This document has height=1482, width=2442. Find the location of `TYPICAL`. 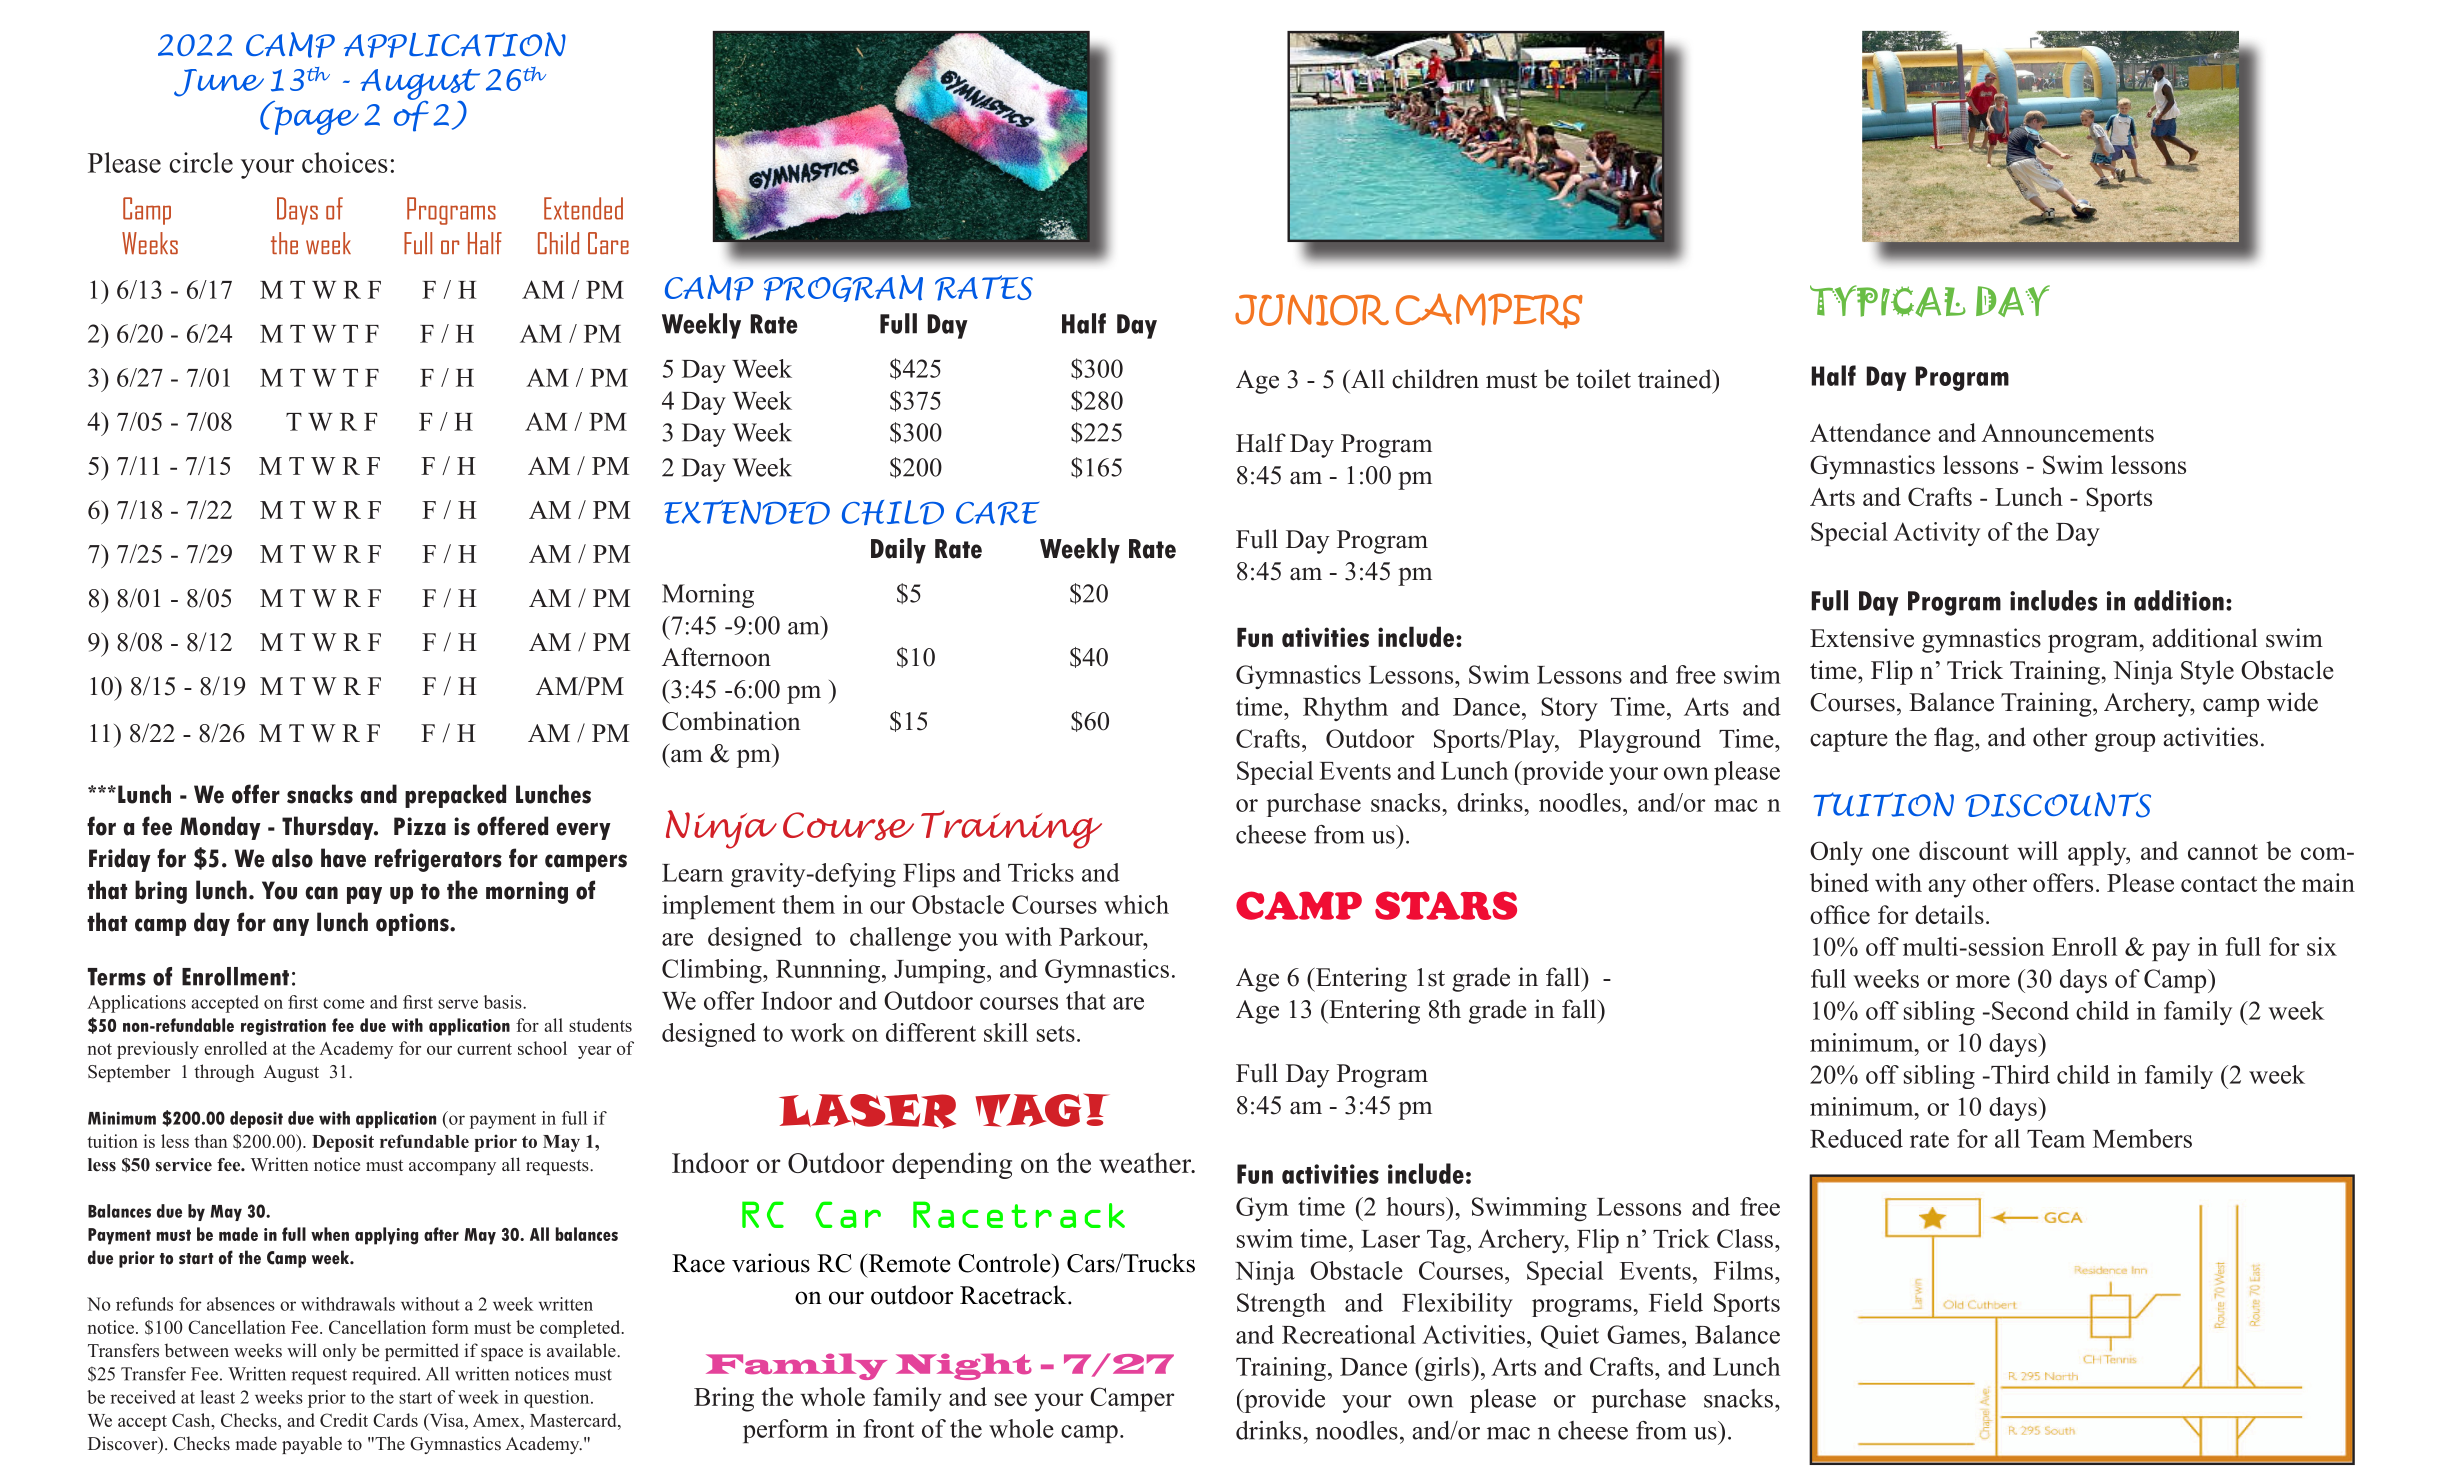

TYPICAL is located at coordinates (1888, 301).
